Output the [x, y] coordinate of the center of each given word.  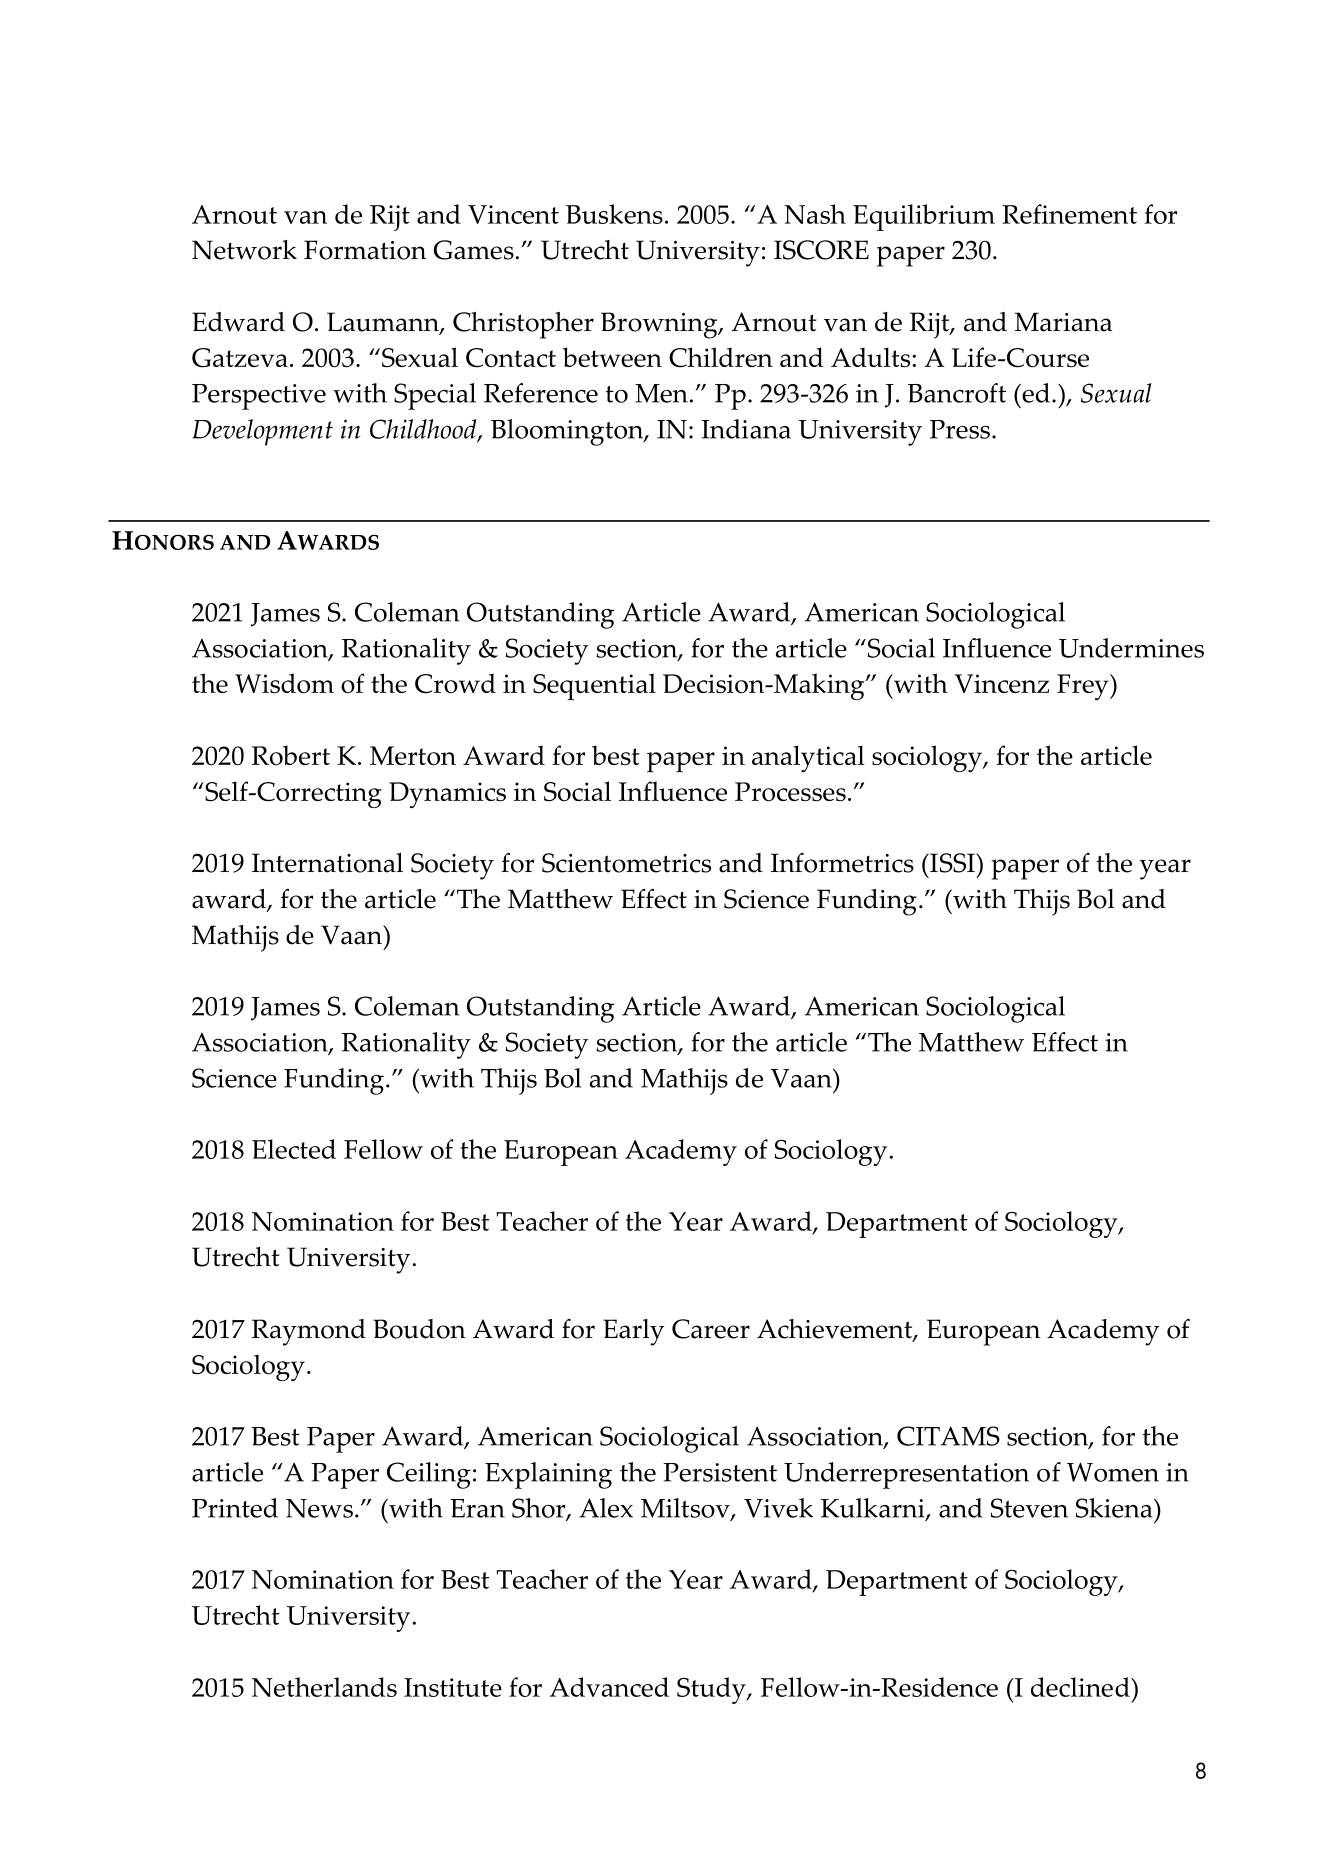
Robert [291, 755]
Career [711, 1329]
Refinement [1069, 214]
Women [1113, 1472]
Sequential [594, 687]
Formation [365, 250]
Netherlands [324, 1687]
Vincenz [1002, 683]
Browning [660, 325]
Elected [294, 1149]
